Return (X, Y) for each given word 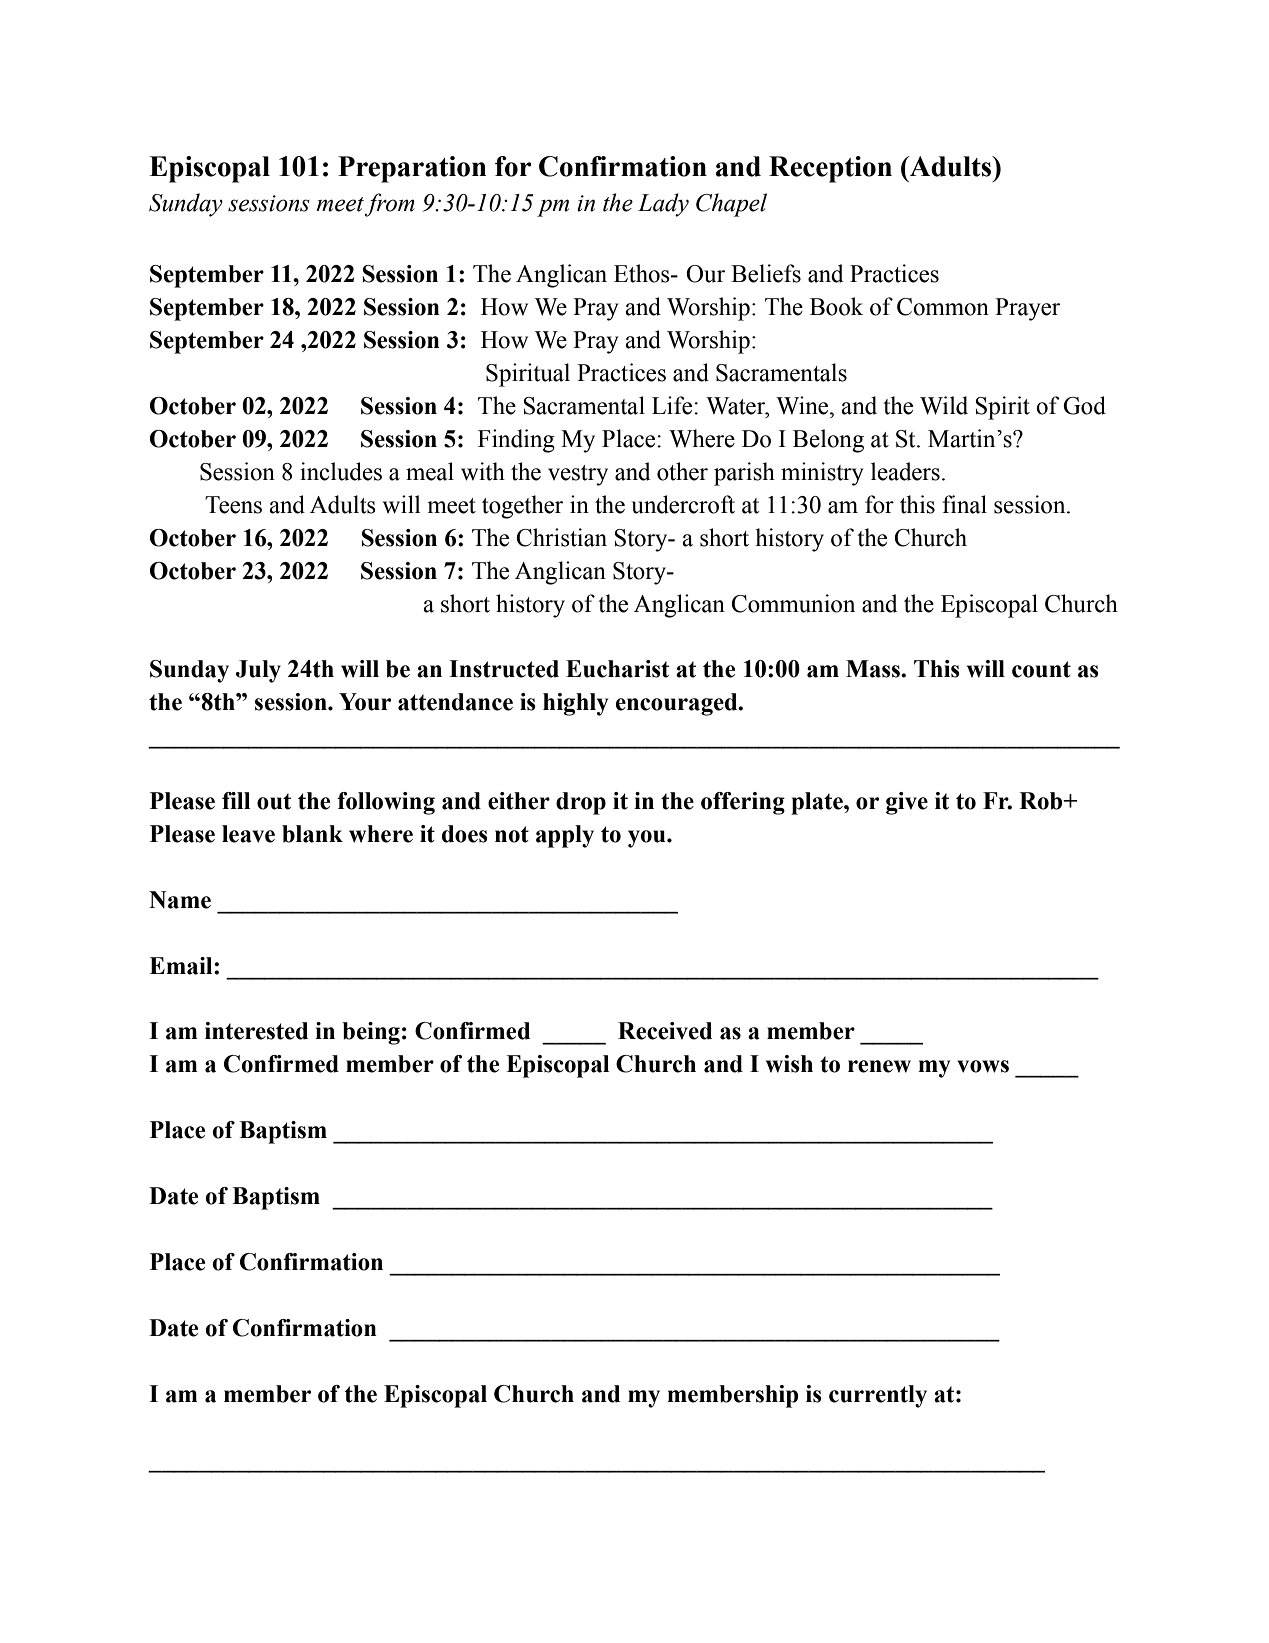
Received (665, 1031)
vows (983, 1066)
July (258, 671)
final (964, 504)
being (371, 1033)
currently (878, 1396)
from (390, 205)
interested (256, 1031)
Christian (561, 537)
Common (943, 307)
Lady (663, 205)
